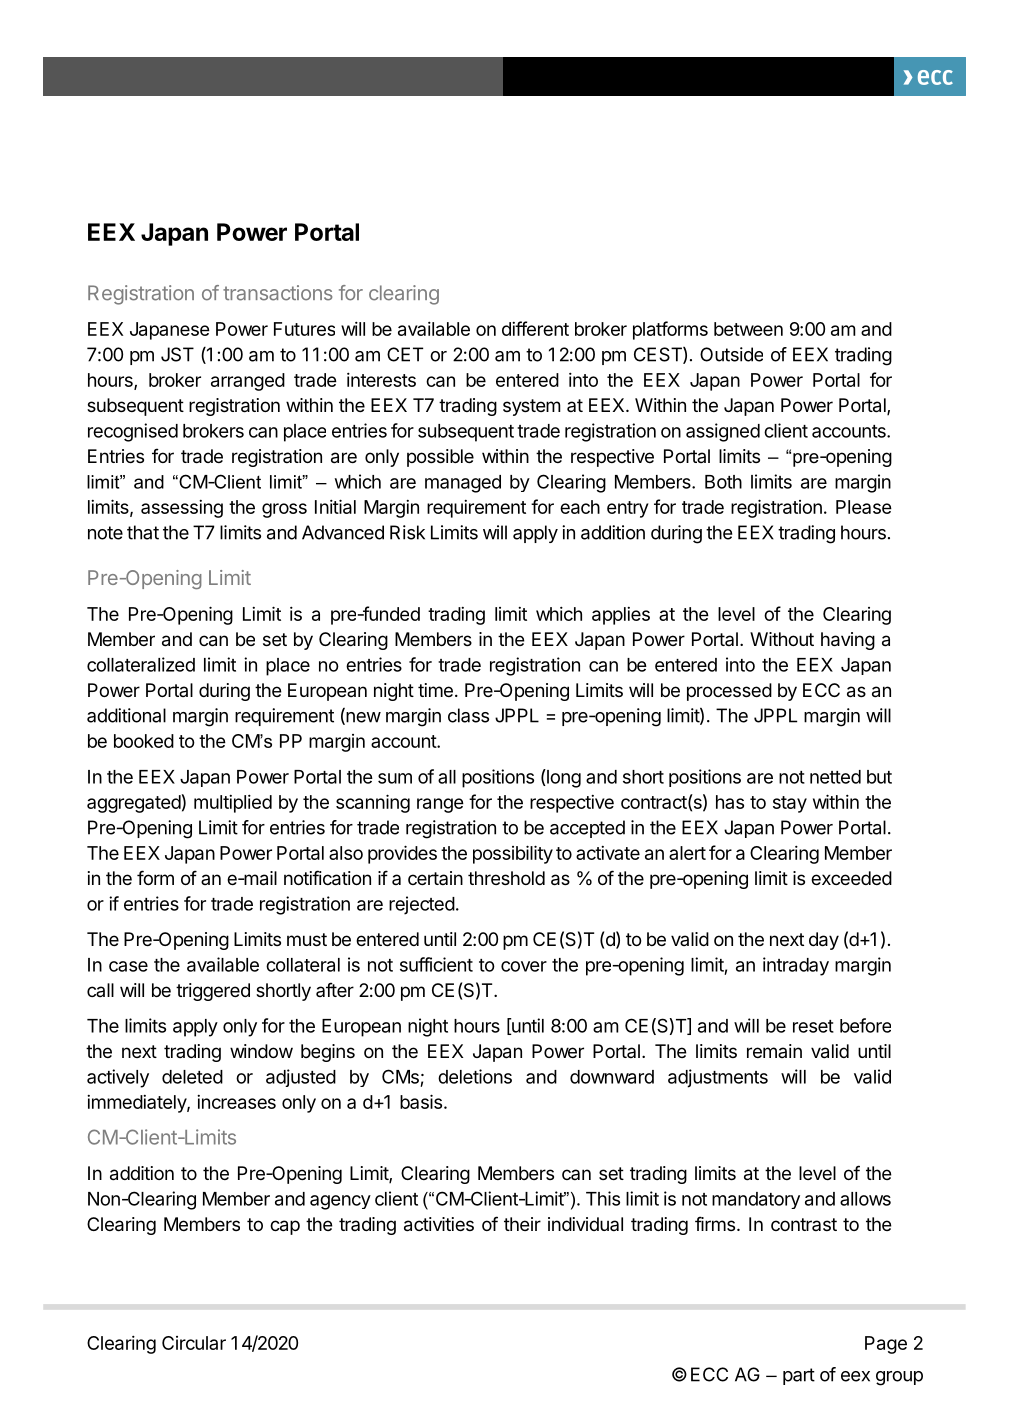 The image size is (1009, 1427). Describe the element at coordinates (522, 1224) in the document. I see `their` at that location.
